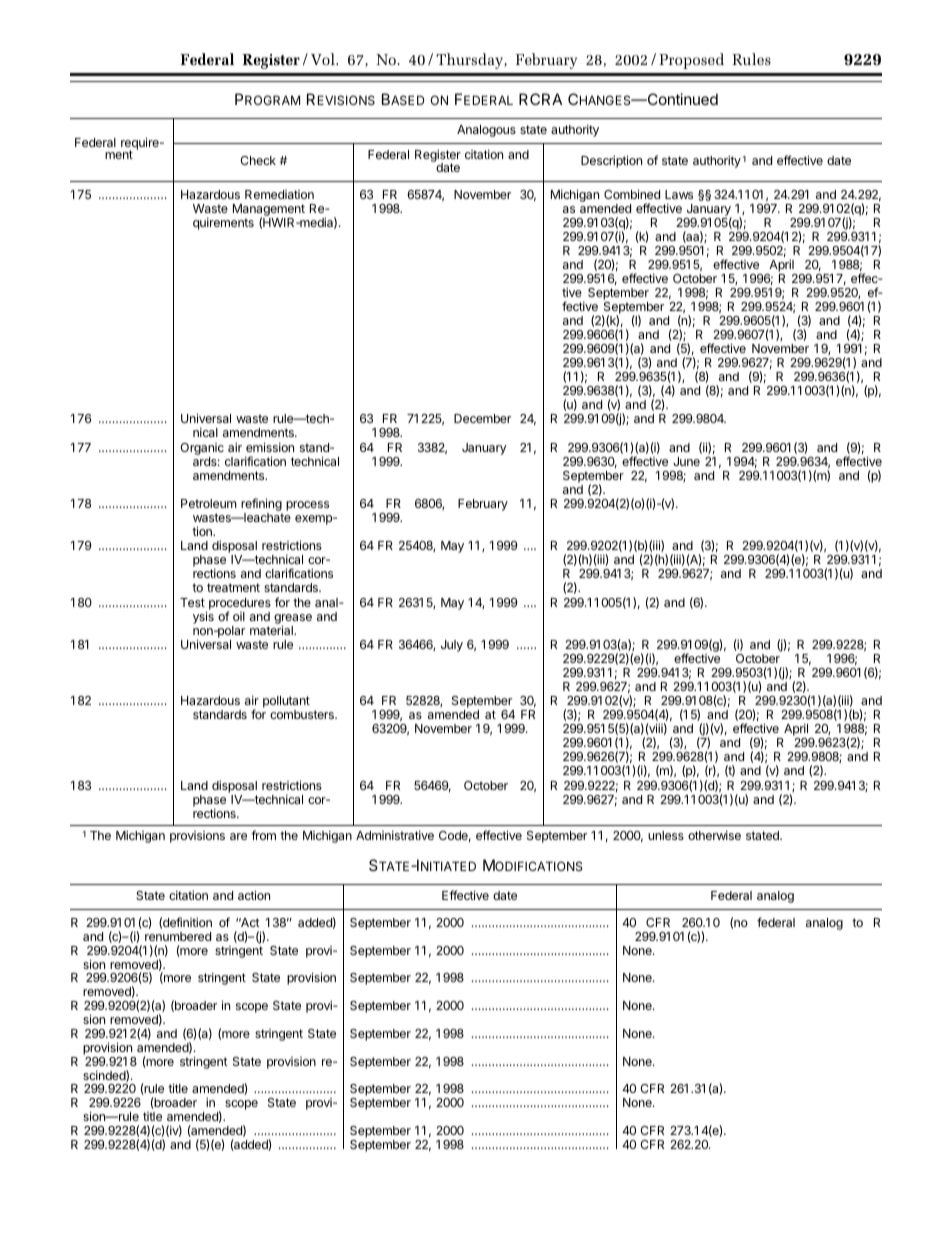 This document has width=952, height=1233. Describe the element at coordinates (324, 59) in the document. I see `Vol` at that location.
